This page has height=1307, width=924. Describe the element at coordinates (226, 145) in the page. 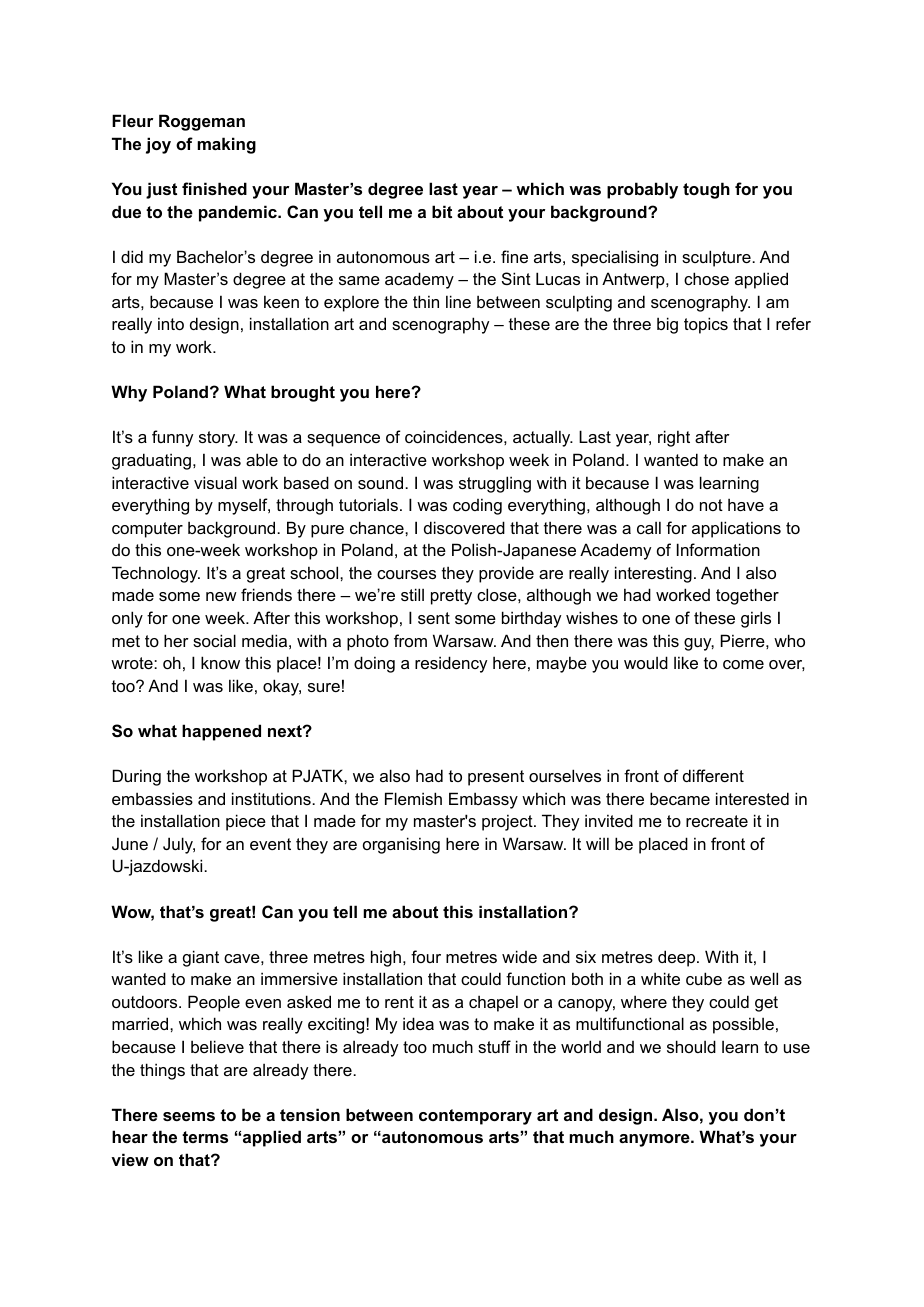

I see `making` at that location.
